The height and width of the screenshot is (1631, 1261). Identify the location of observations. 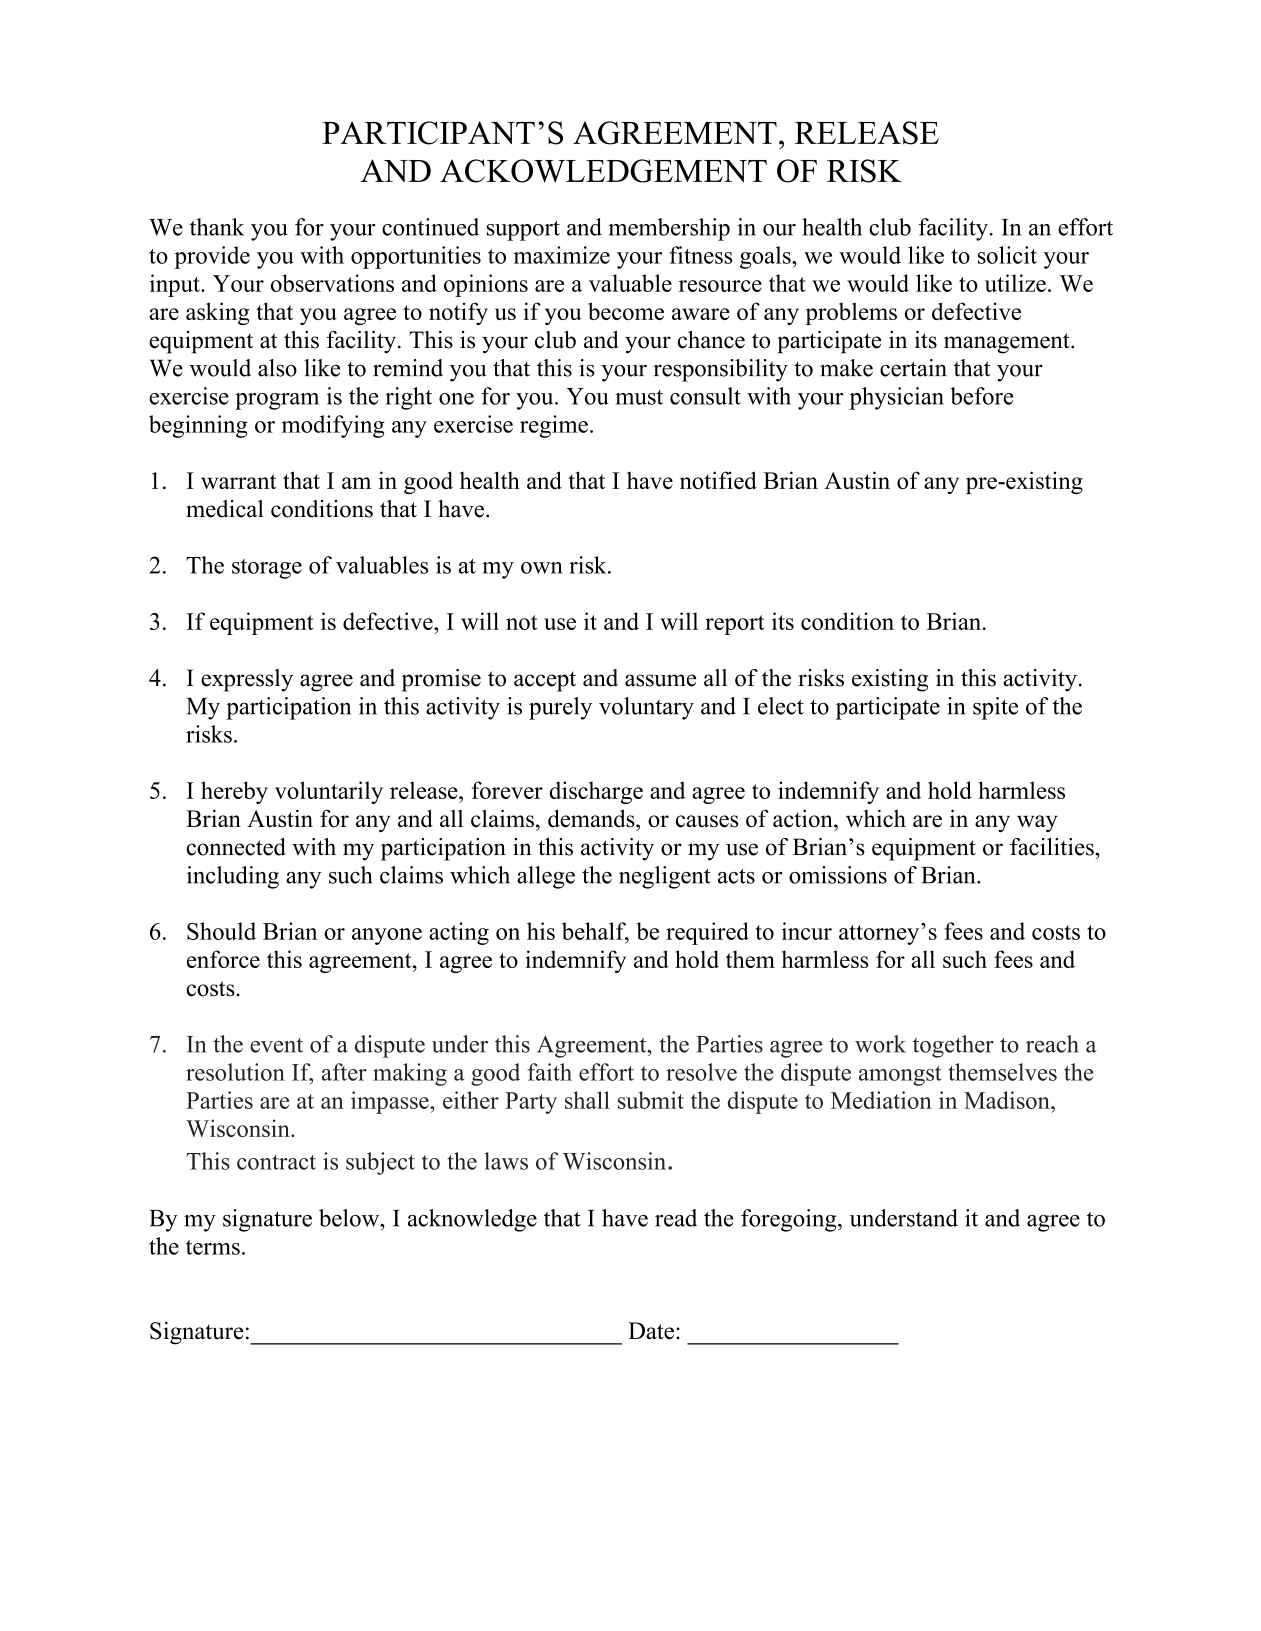
(332, 283).
